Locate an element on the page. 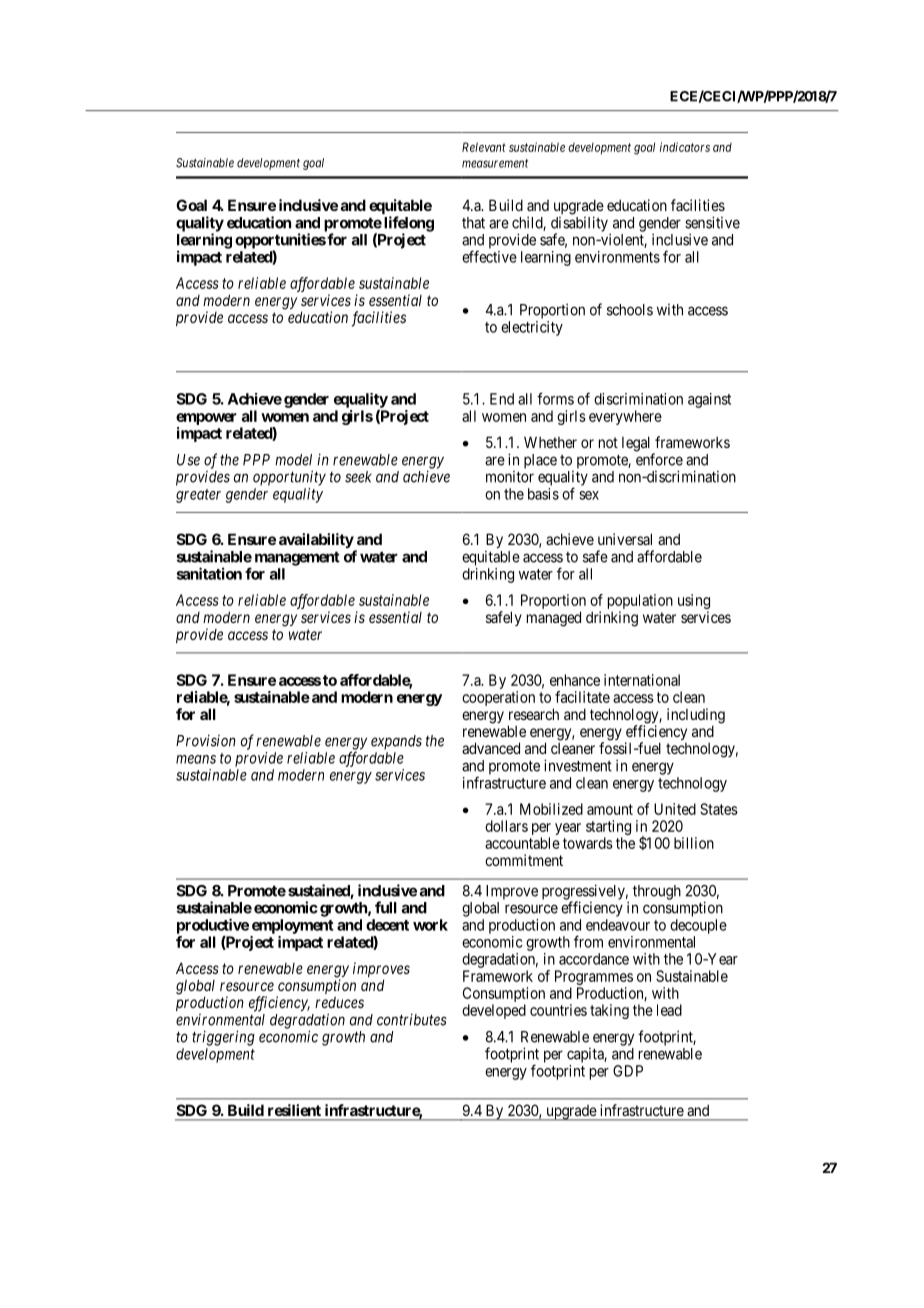 Image resolution: width=924 pixels, height=1308 pixels. contributes is located at coordinates (412, 1019).
